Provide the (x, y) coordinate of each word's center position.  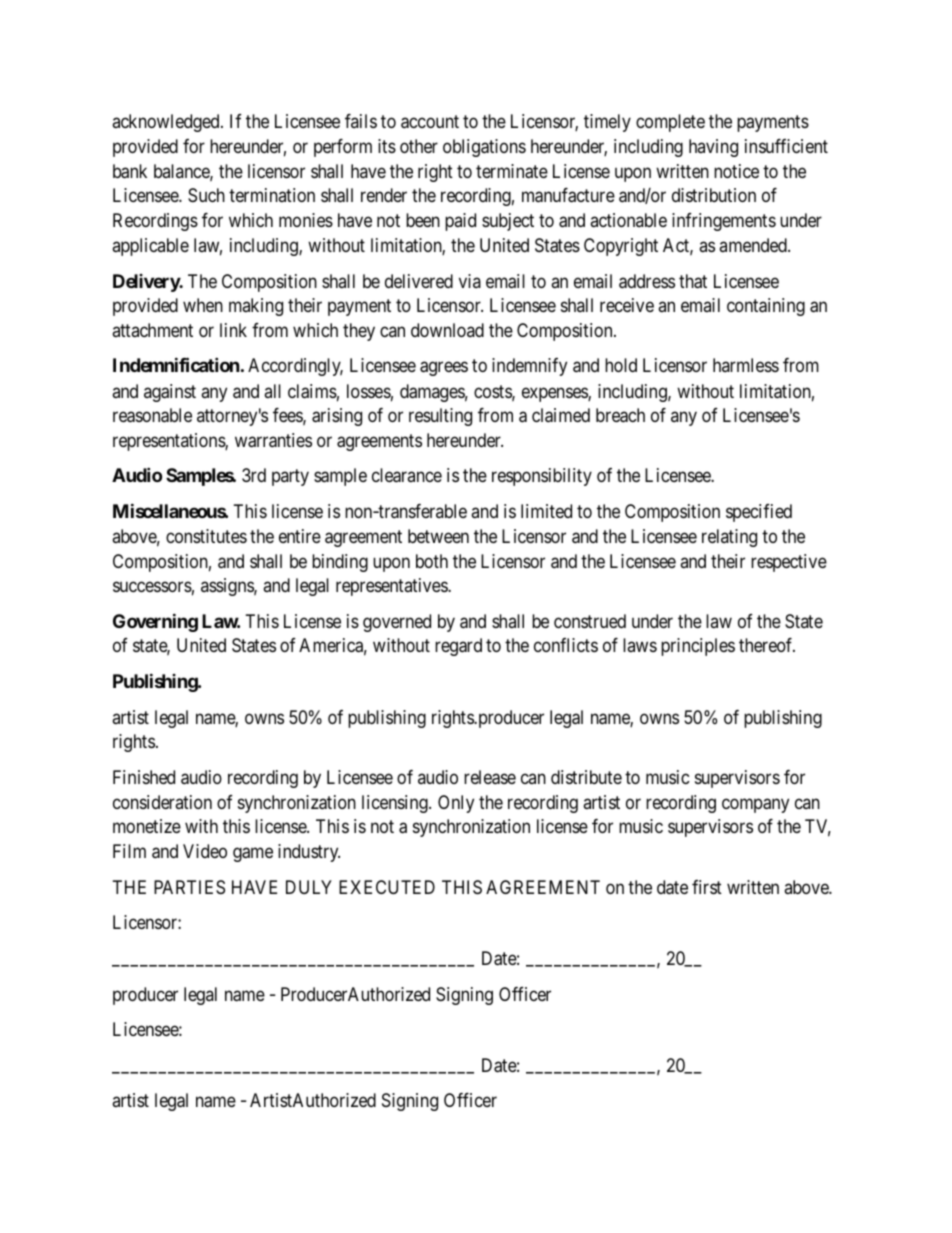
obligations (484, 148)
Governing (155, 622)
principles (698, 647)
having (713, 148)
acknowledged (167, 123)
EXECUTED (387, 887)
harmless (746, 365)
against (170, 393)
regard (458, 647)
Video (205, 851)
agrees (444, 369)
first (707, 887)
